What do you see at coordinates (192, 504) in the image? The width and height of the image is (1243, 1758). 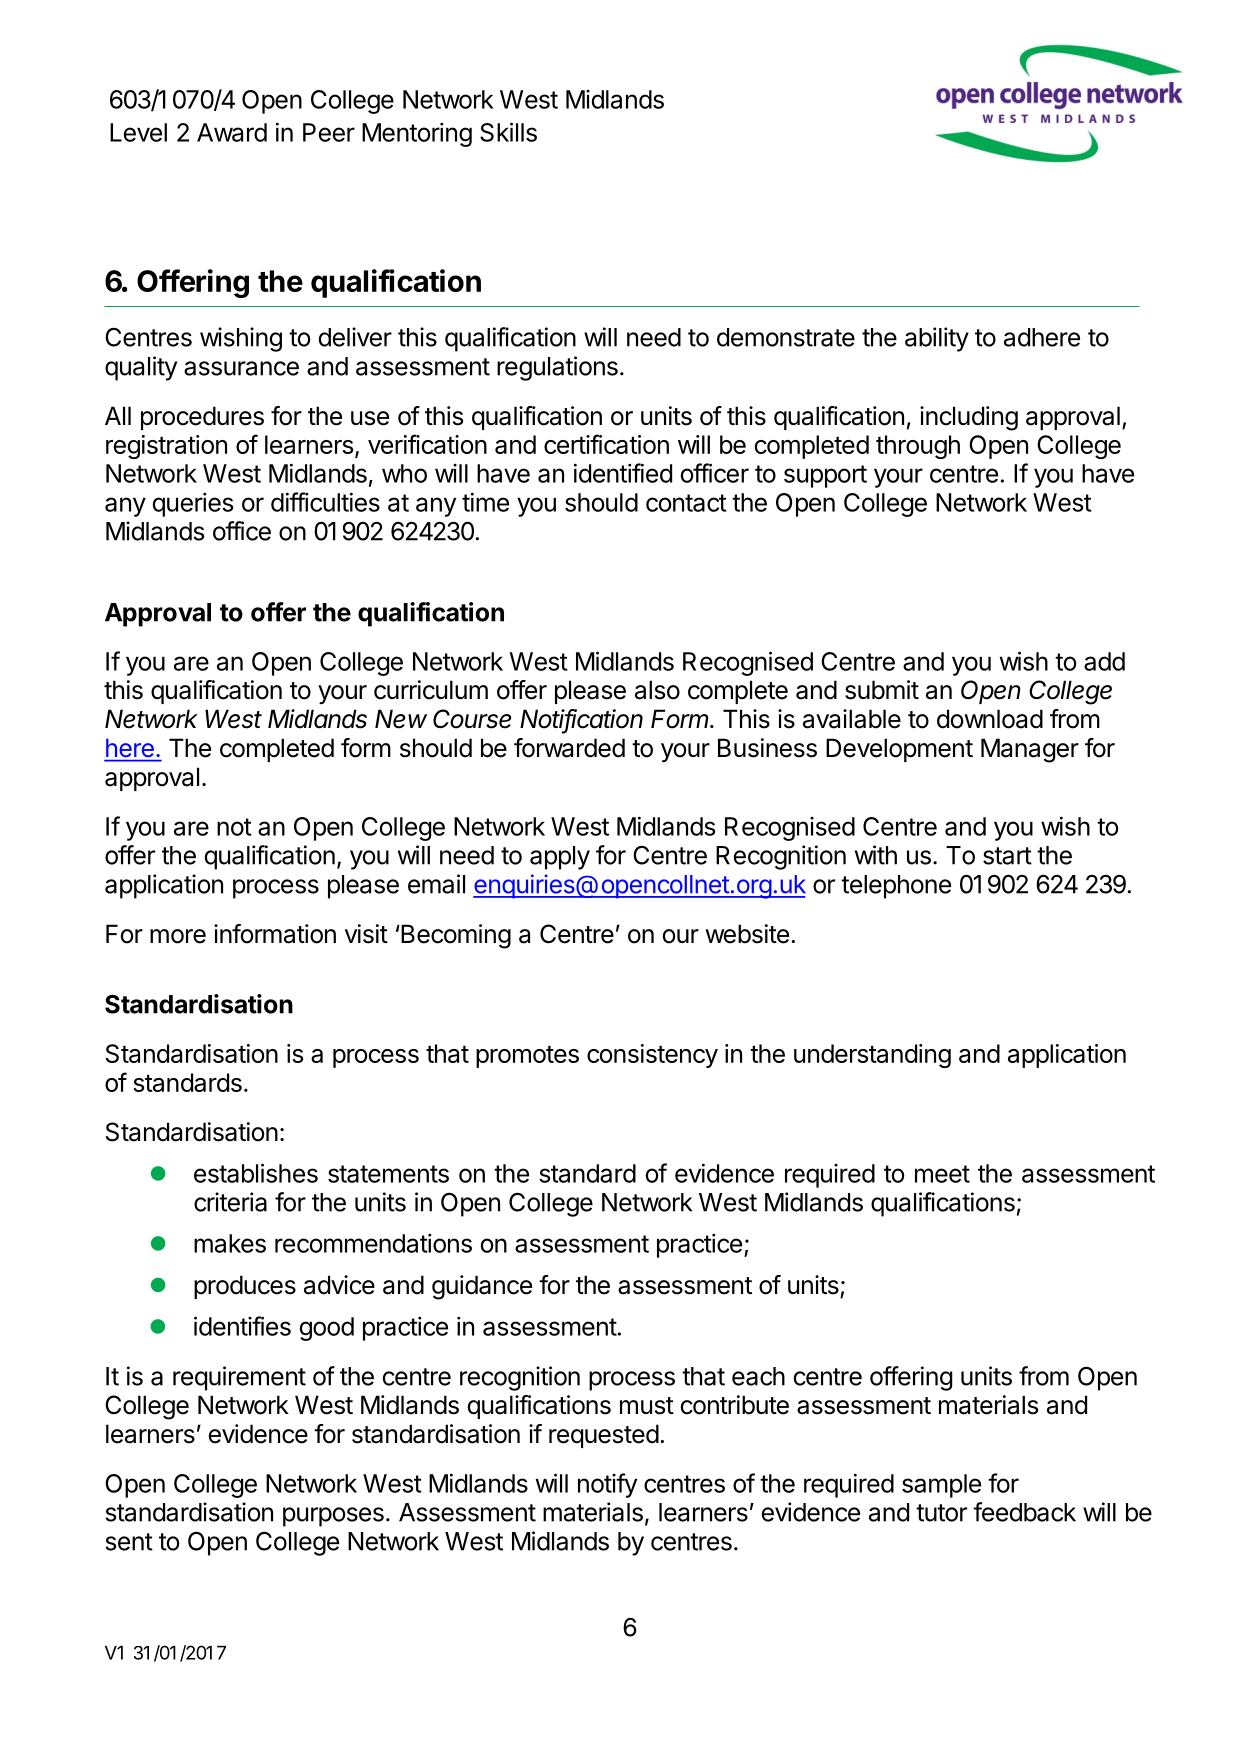 I see `queries` at bounding box center [192, 504].
